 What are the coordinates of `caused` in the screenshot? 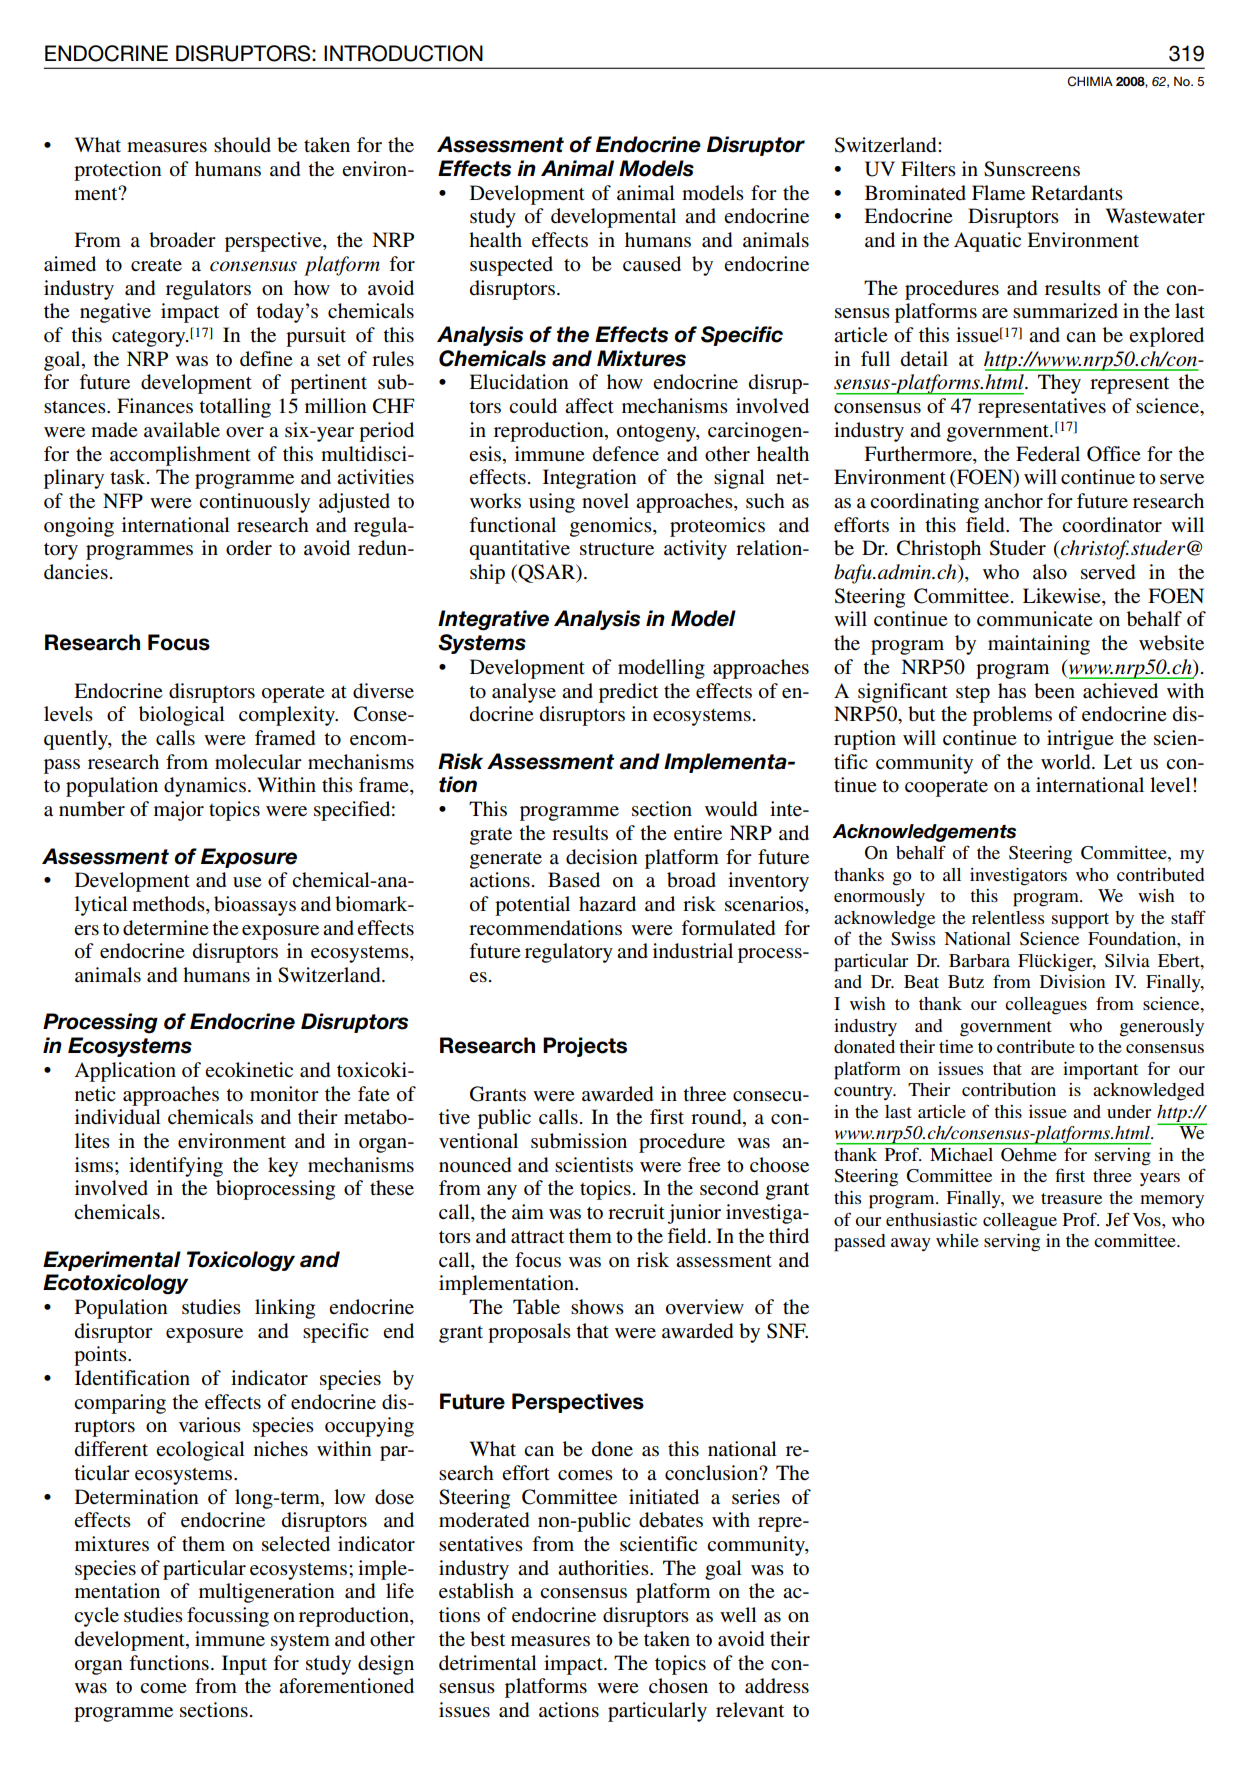 It's located at (652, 264).
